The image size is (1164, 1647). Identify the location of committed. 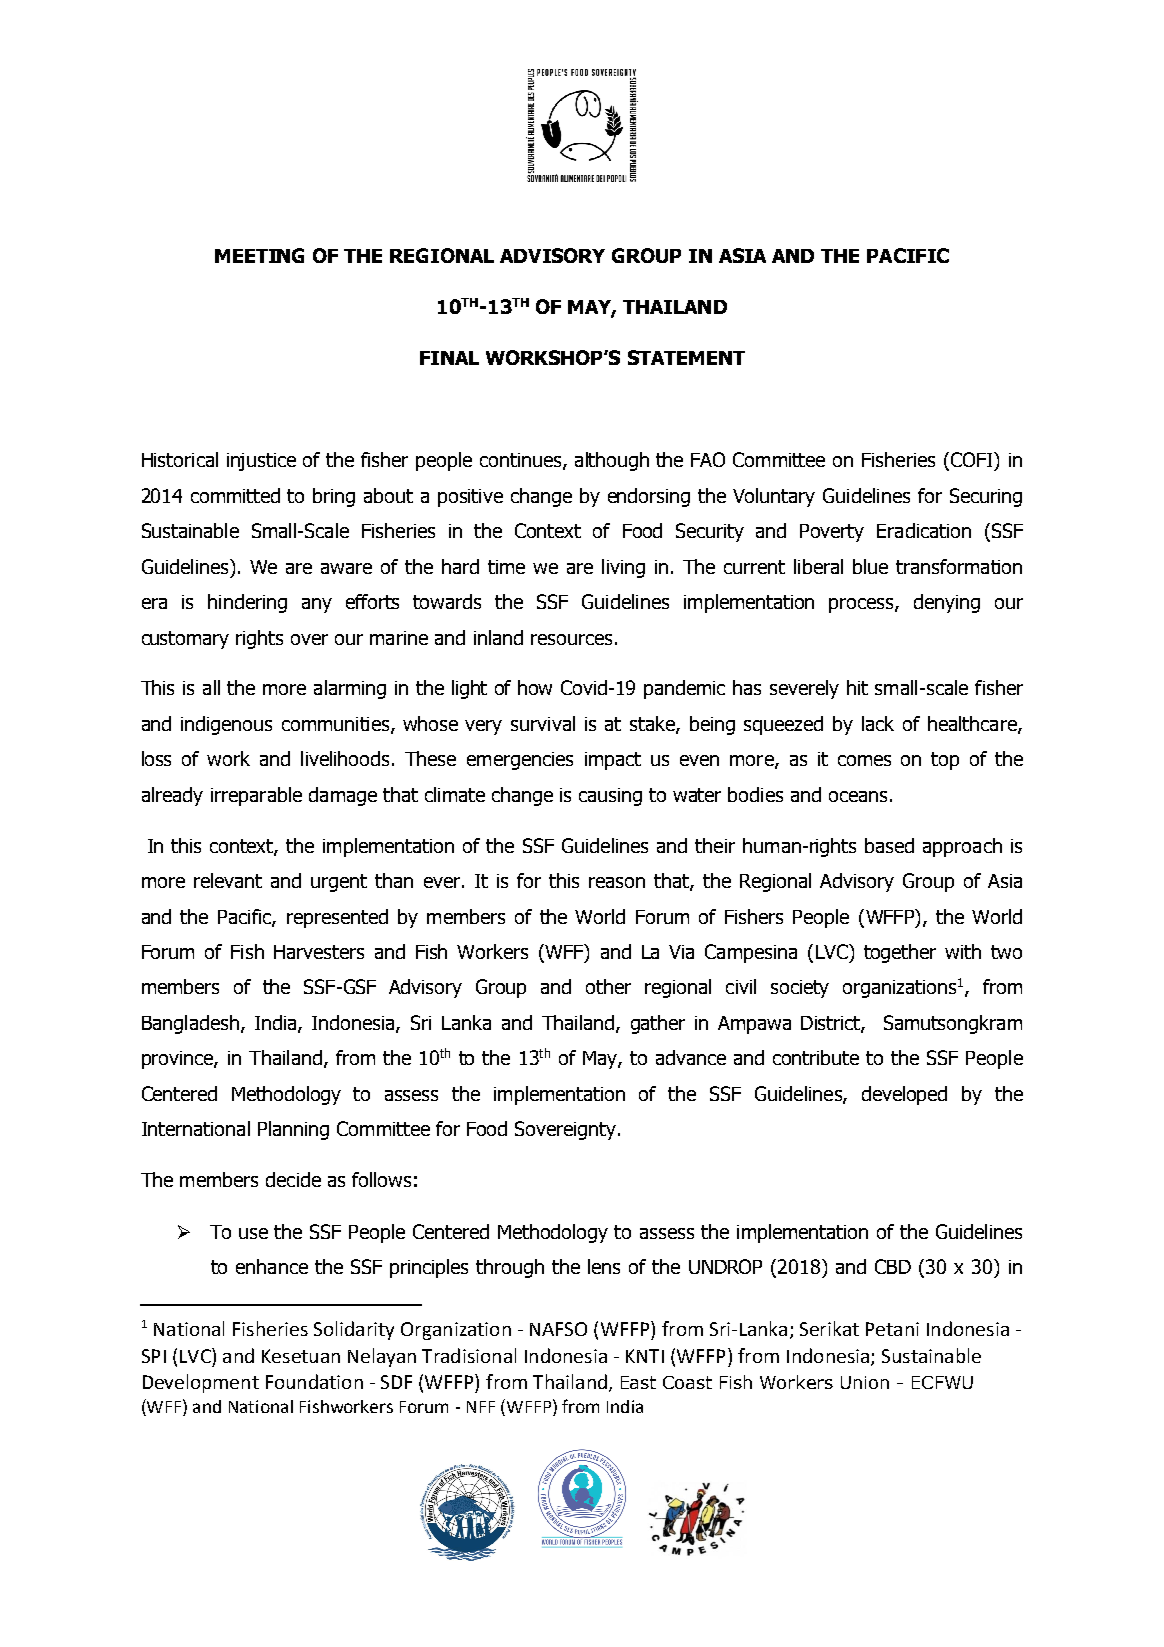
(235, 495).
